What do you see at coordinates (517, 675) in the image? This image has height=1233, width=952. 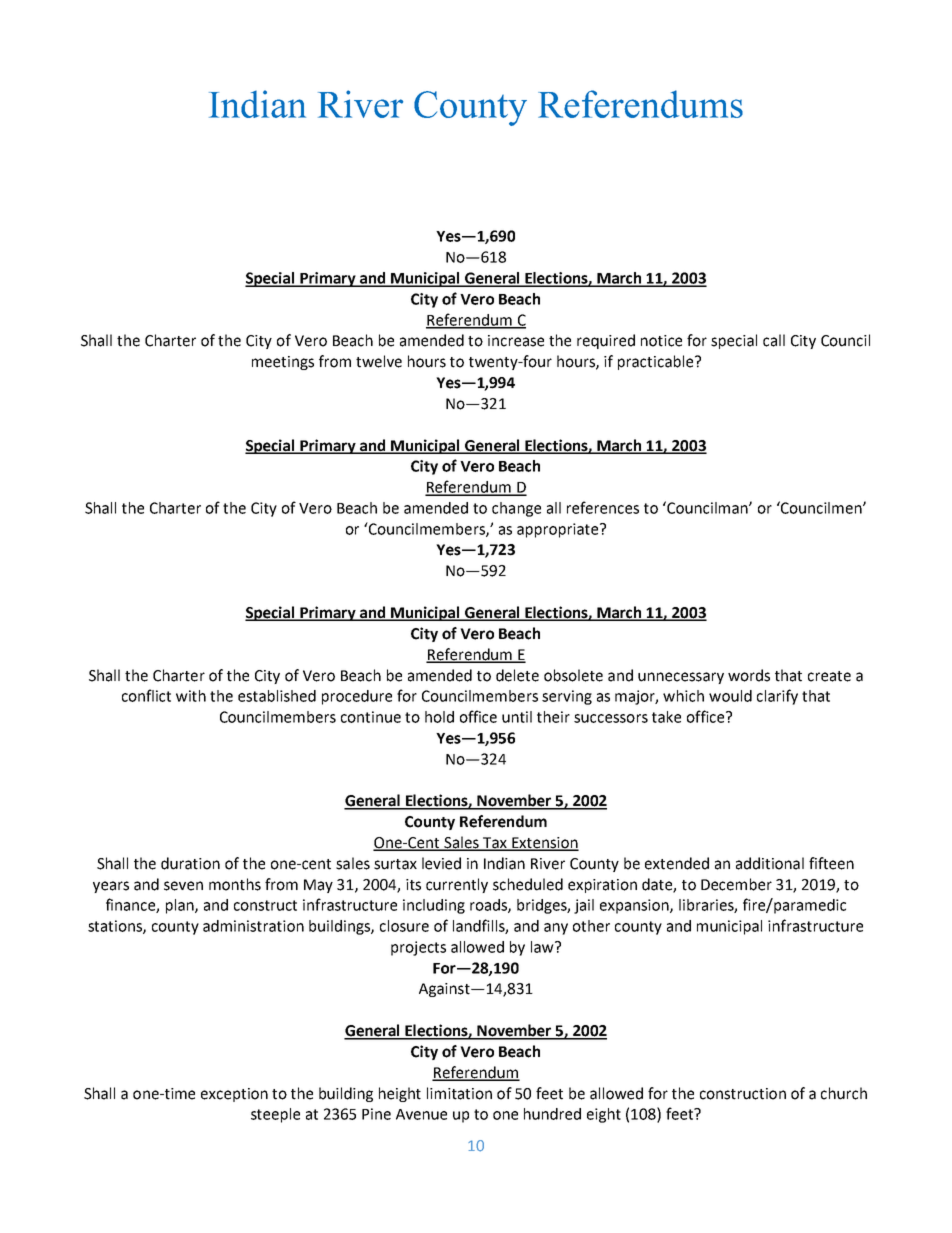 I see `delete` at bounding box center [517, 675].
